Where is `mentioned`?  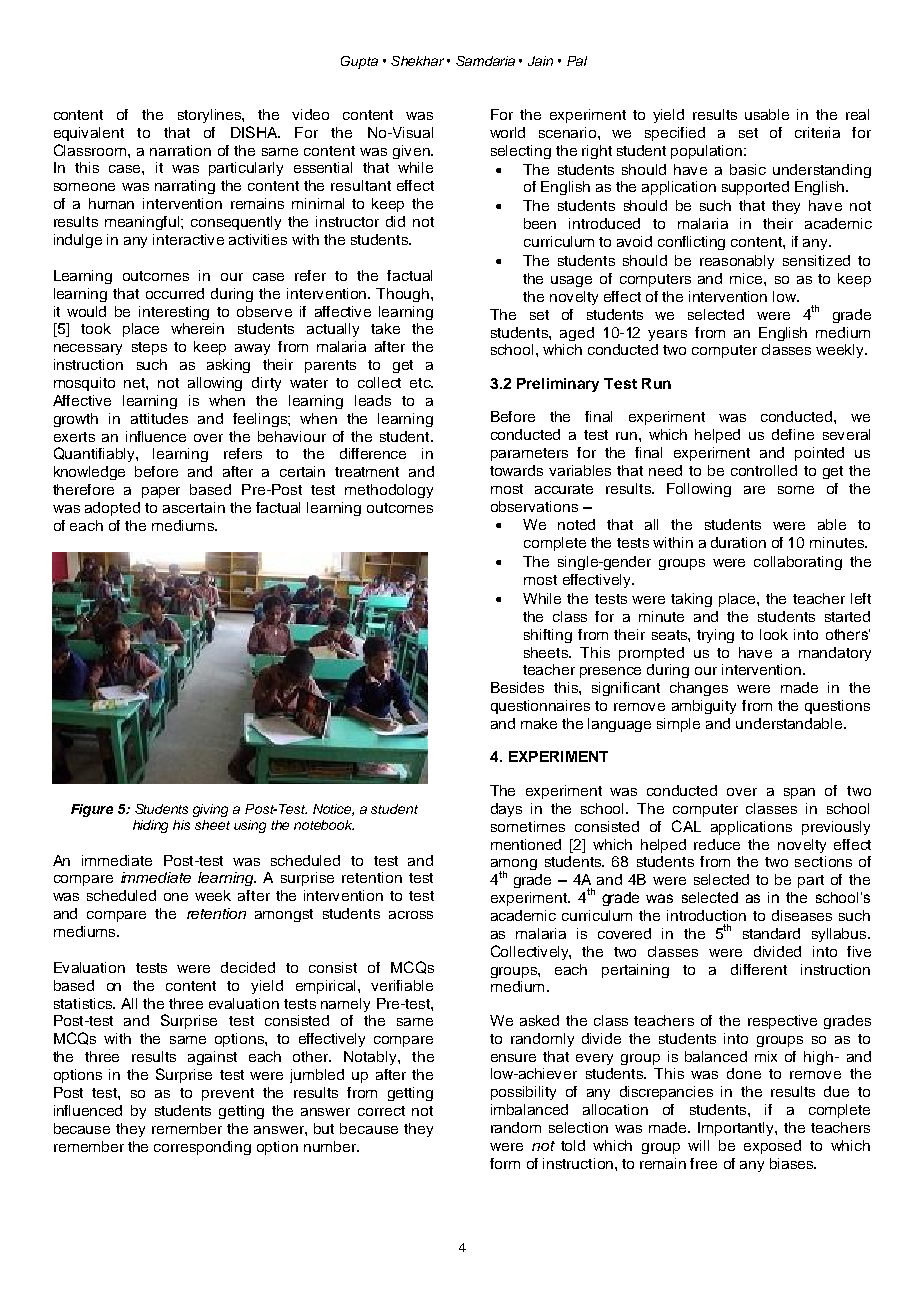
mentioned is located at coordinates (526, 844).
